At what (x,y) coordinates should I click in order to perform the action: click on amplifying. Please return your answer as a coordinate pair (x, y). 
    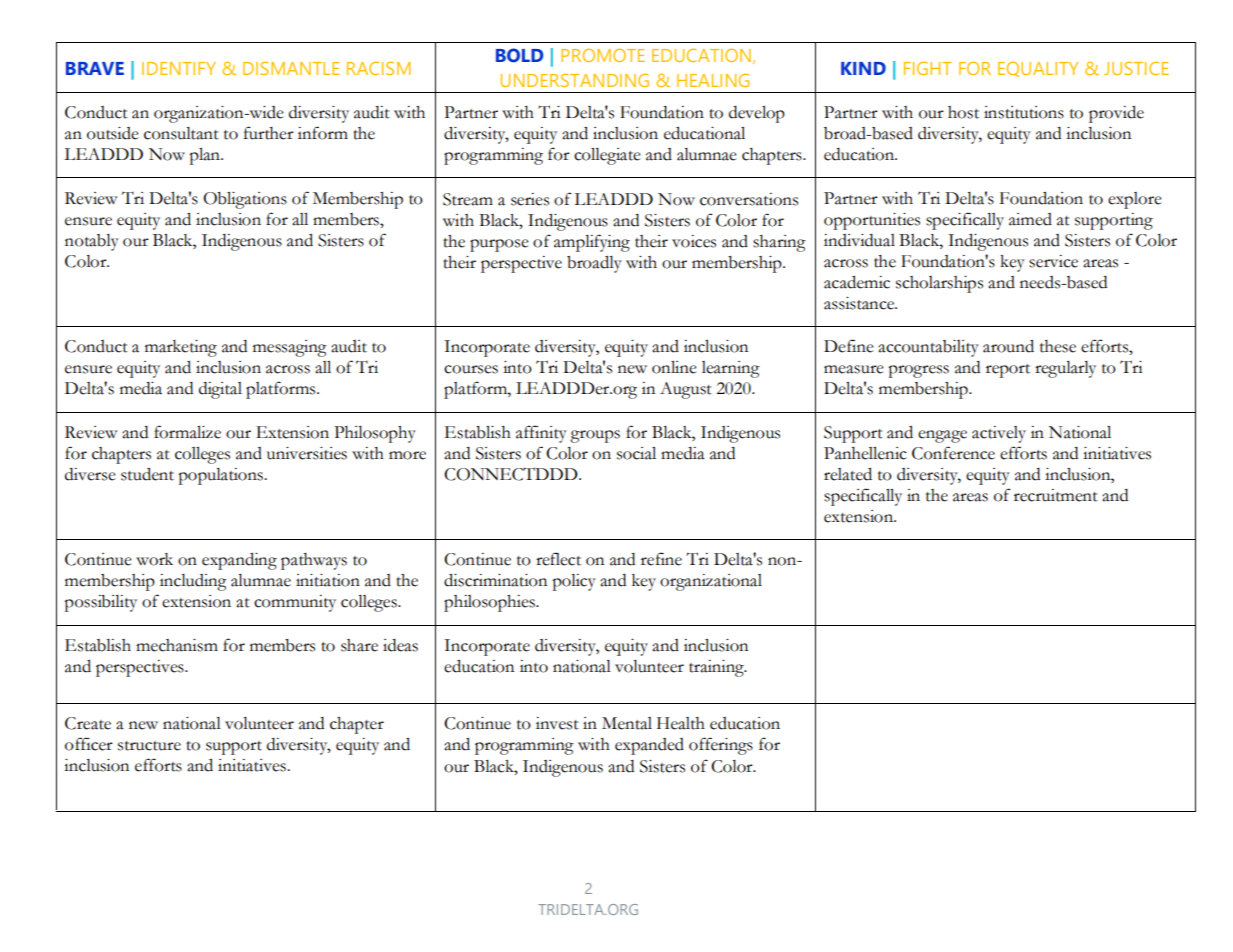
    Looking at the image, I should click on (592, 243).
